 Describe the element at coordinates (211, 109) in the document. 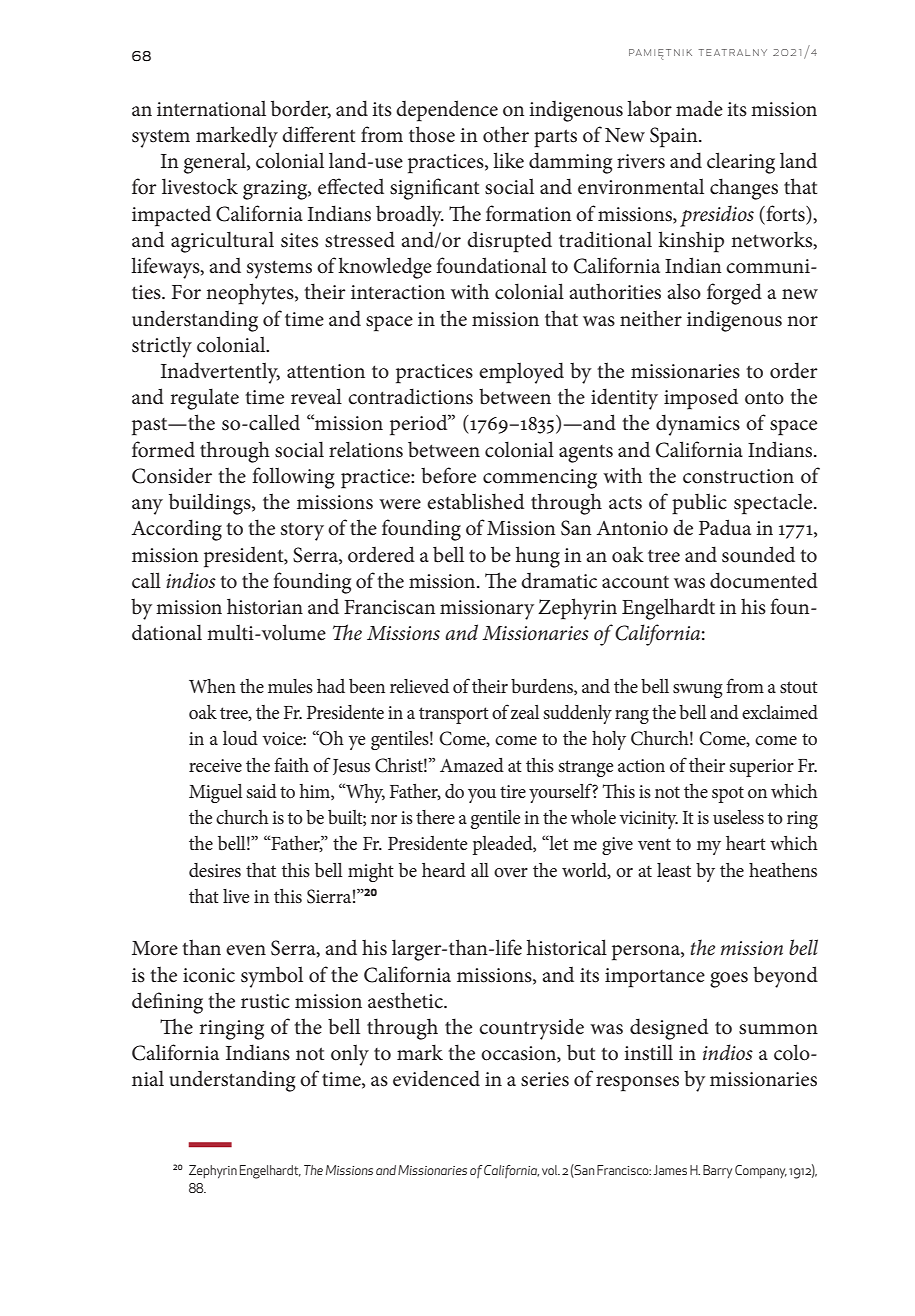

I see `international` at that location.
